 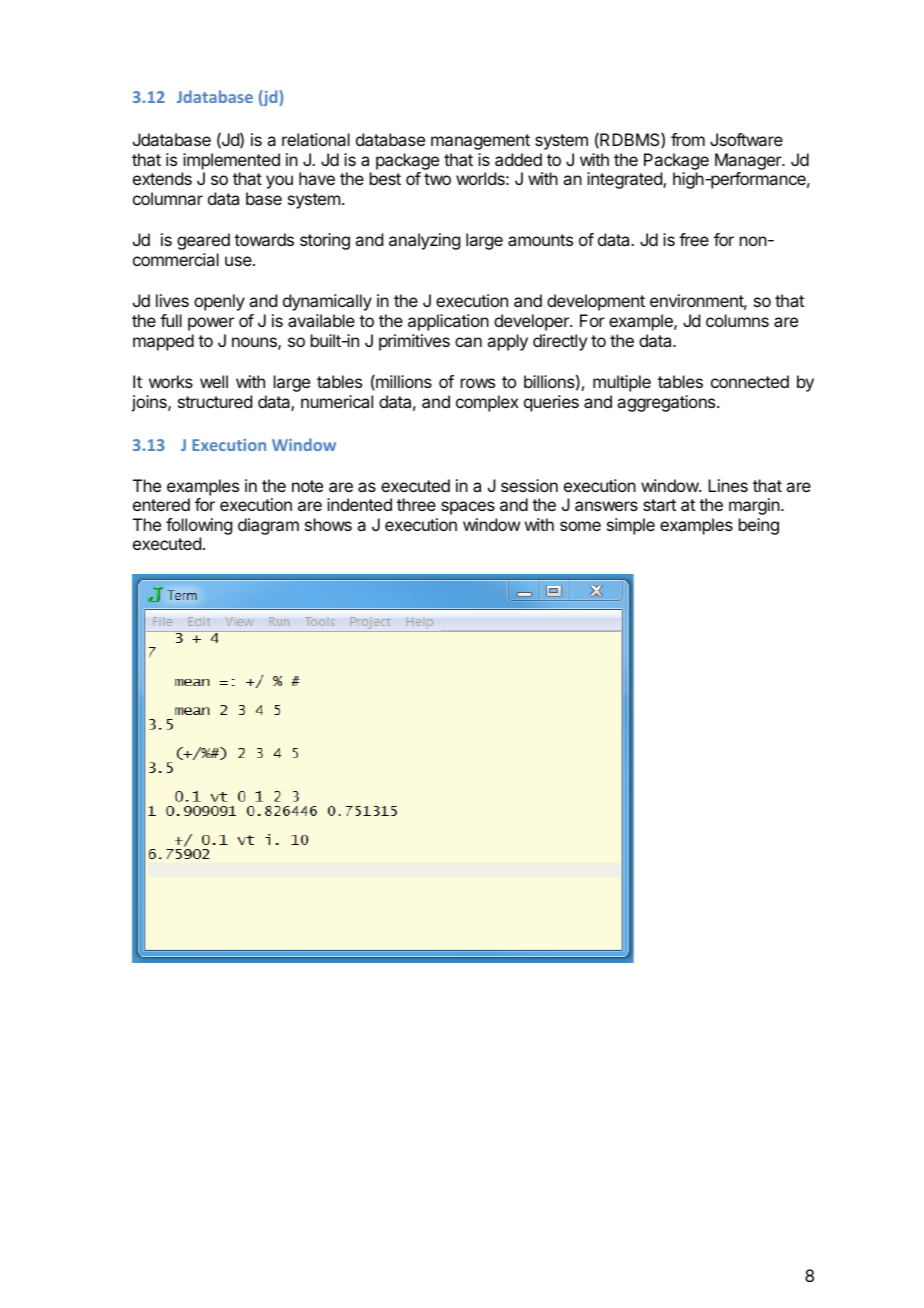 What do you see at coordinates (667, 403) in the screenshot?
I see `aggregations` at bounding box center [667, 403].
